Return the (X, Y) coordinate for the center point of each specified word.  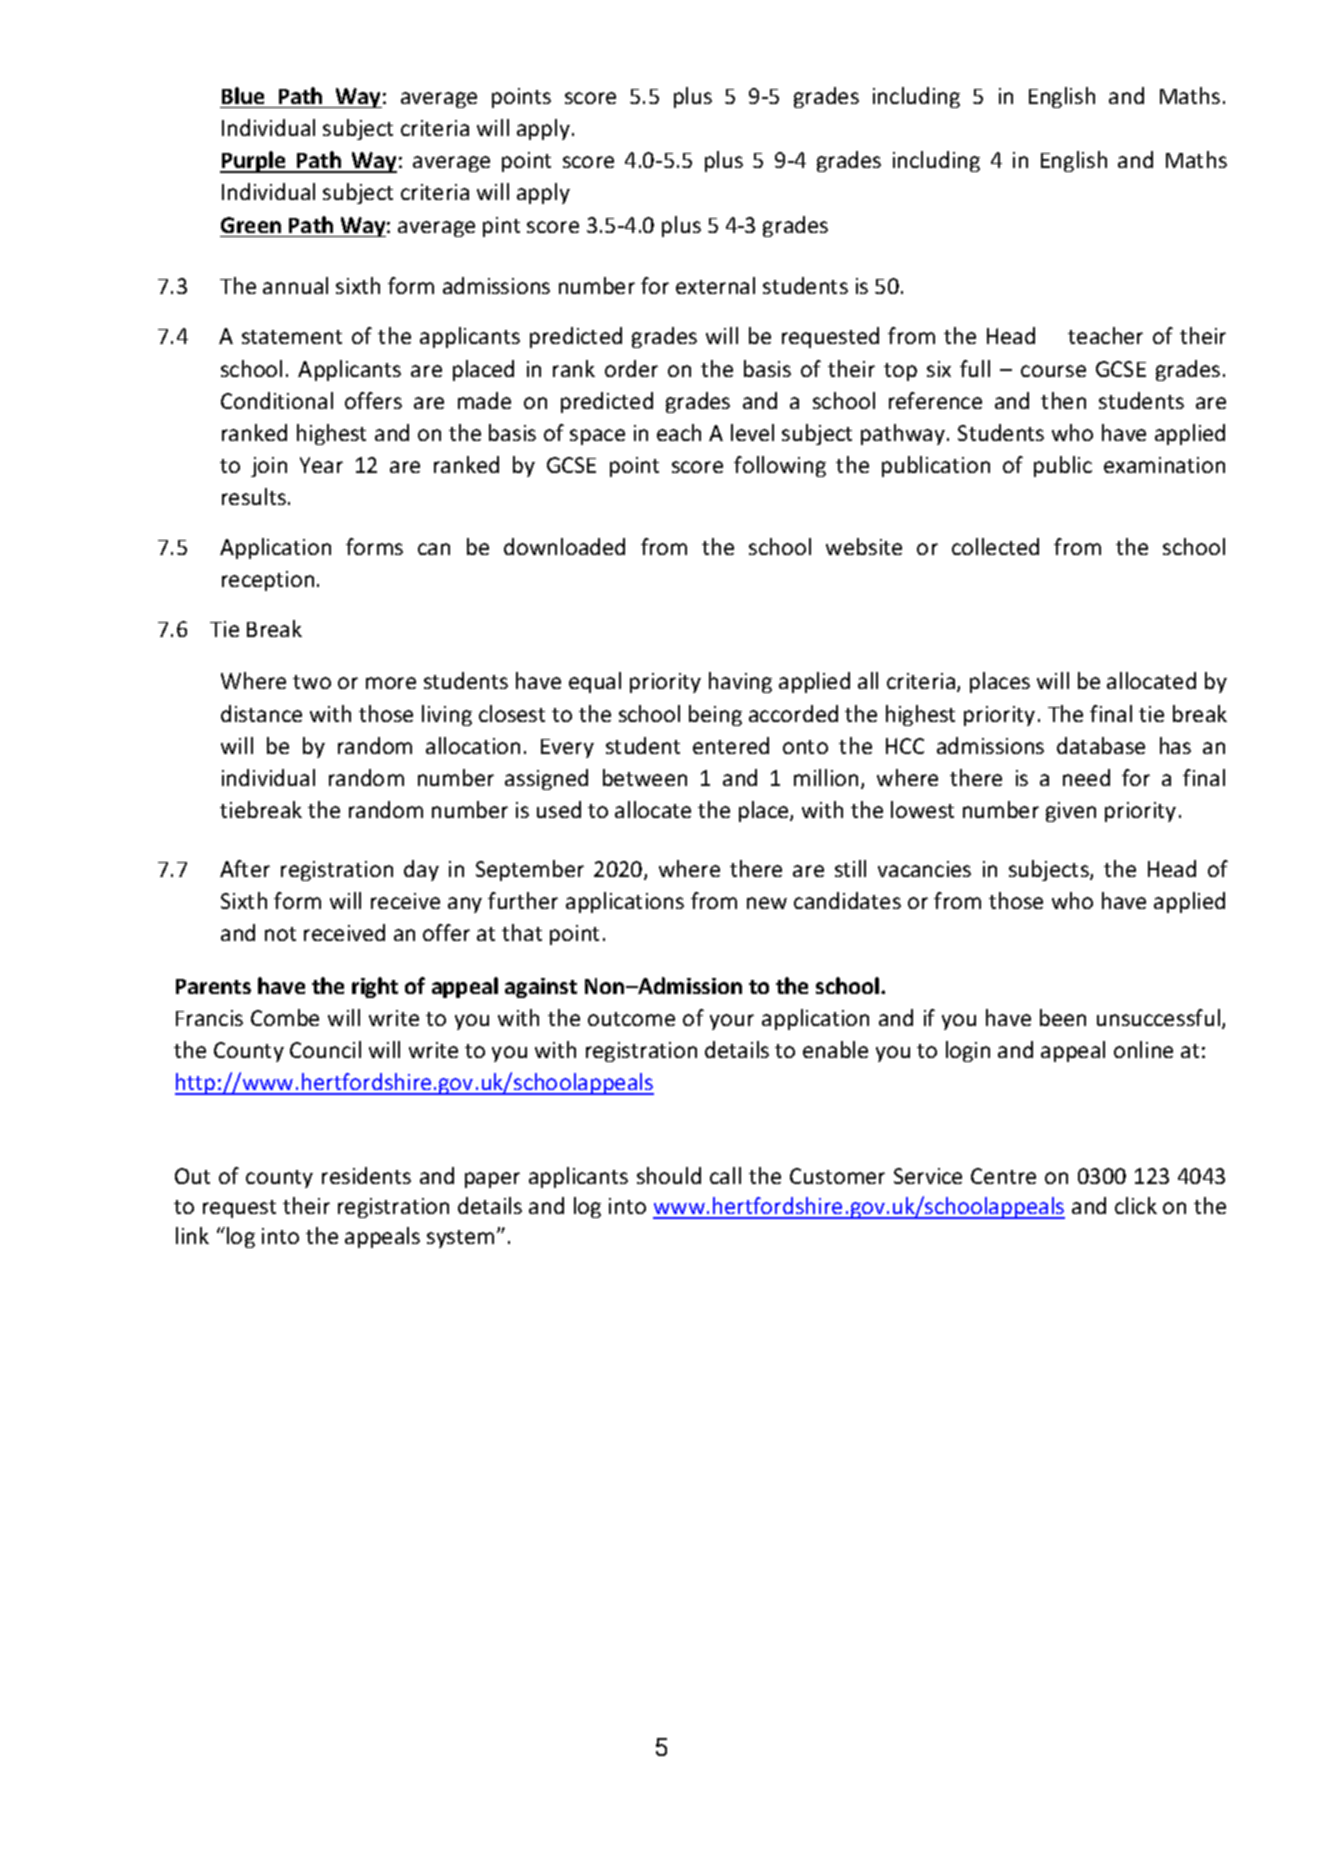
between (645, 777)
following (780, 466)
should (669, 1175)
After (245, 868)
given (1071, 812)
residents (366, 1175)
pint (501, 227)
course (1053, 371)
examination (1164, 465)
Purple (254, 162)
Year (321, 465)
